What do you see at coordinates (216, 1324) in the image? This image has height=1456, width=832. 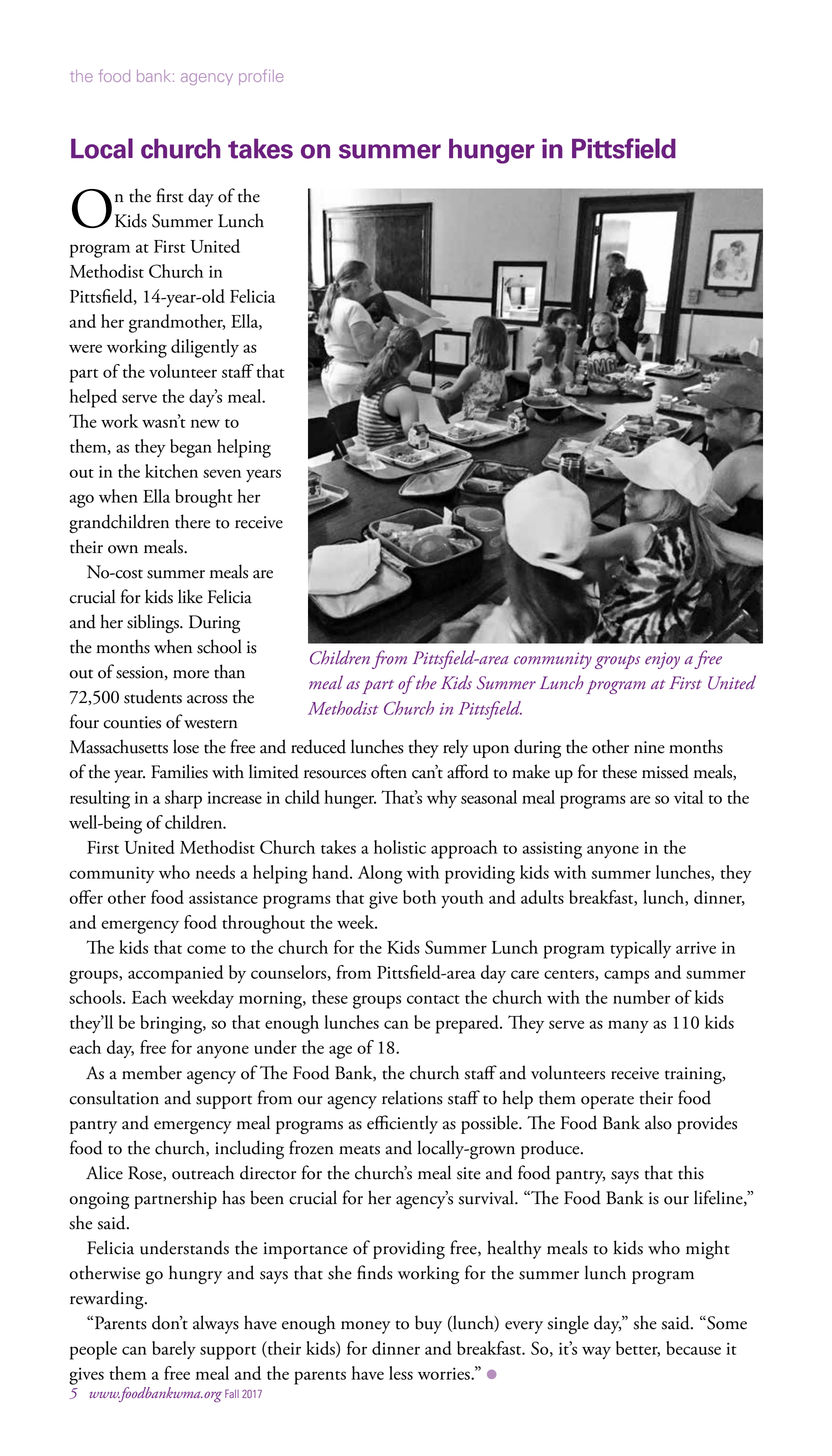 I see `always` at bounding box center [216, 1324].
